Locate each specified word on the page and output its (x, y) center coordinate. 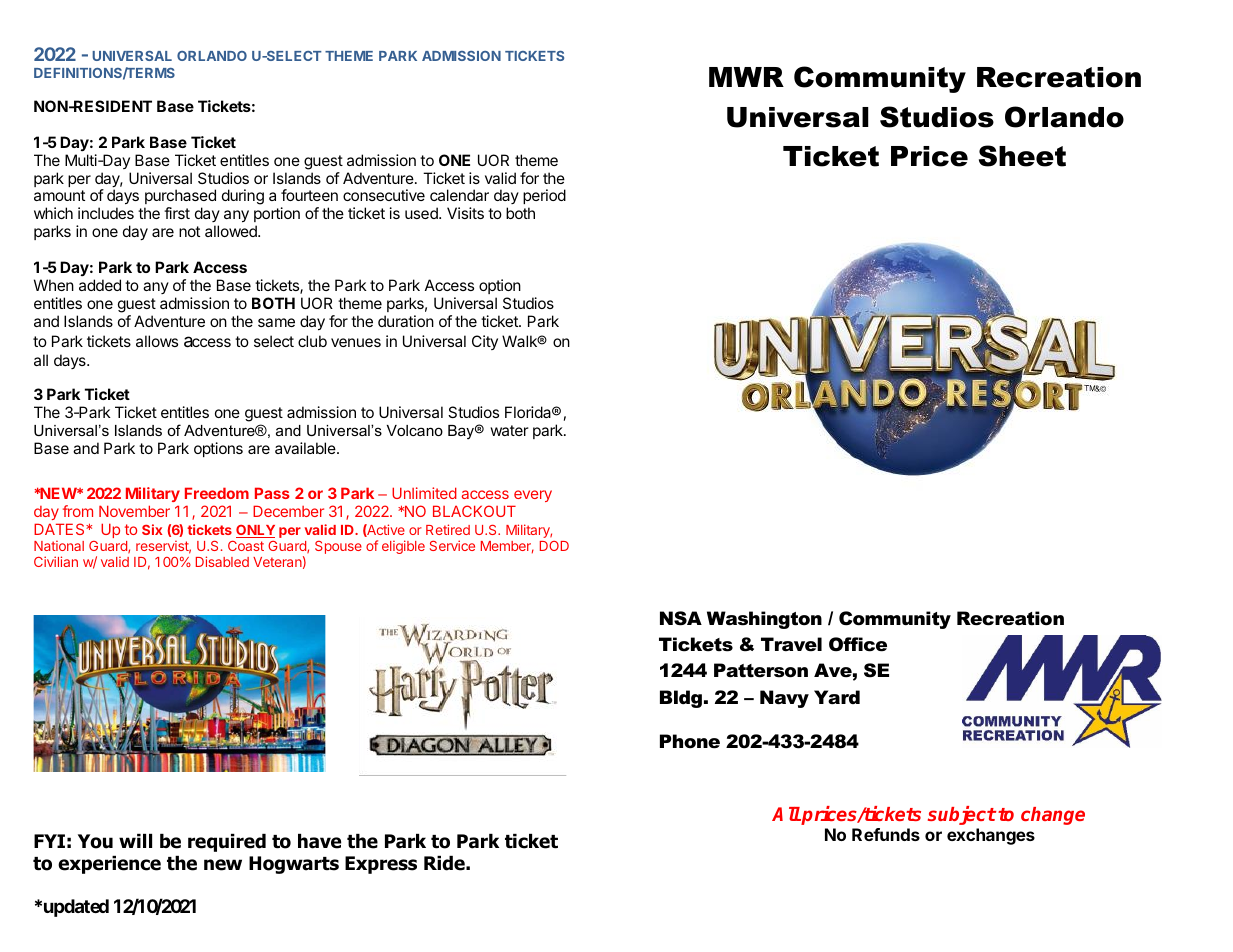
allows (157, 341)
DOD (554, 546)
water (509, 430)
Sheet (1022, 156)
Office (858, 644)
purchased (180, 198)
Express (381, 865)
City (485, 342)
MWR (746, 77)
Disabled (222, 561)
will (135, 841)
